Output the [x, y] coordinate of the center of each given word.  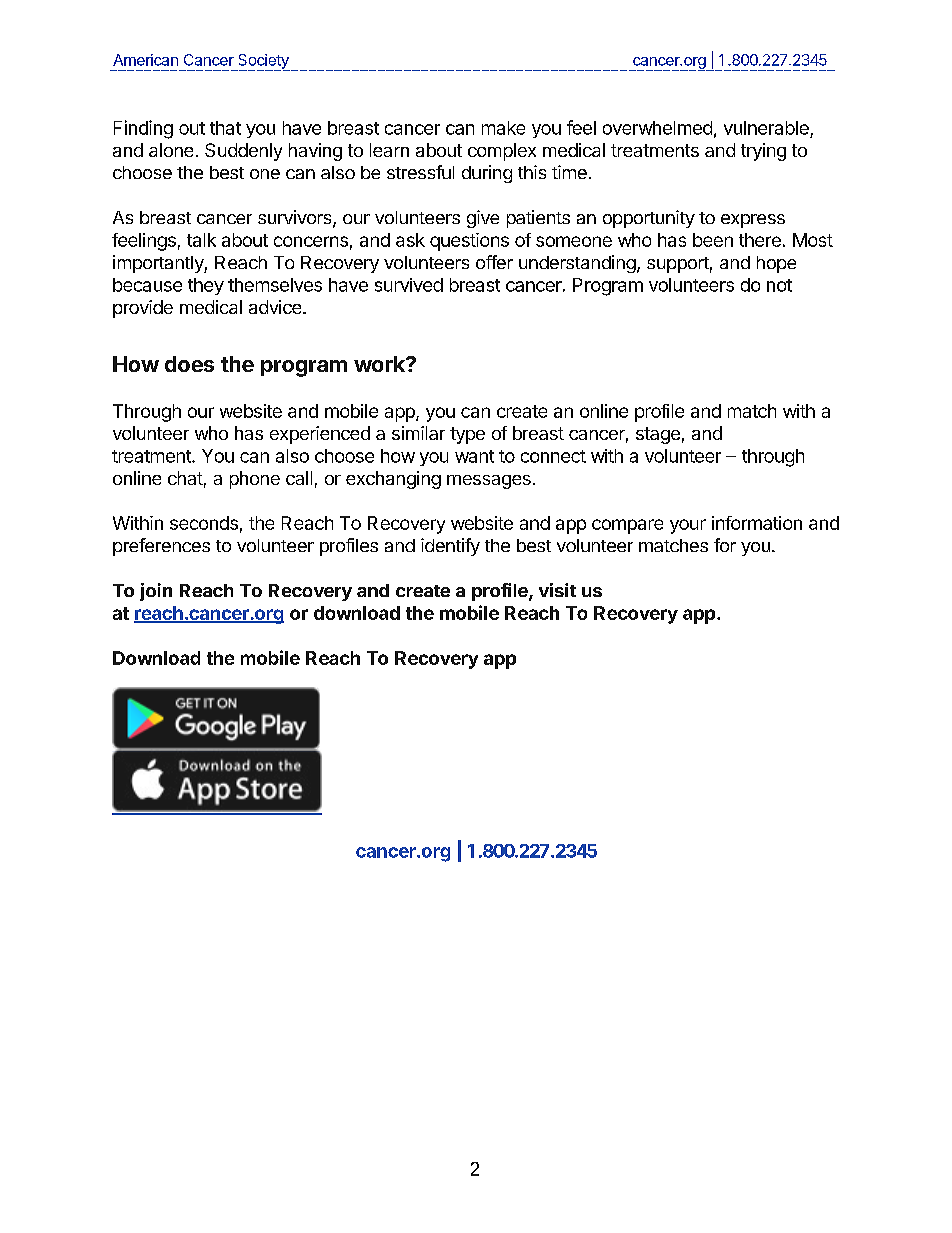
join [156, 592]
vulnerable [766, 128]
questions [469, 242]
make [503, 128]
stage [658, 435]
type [467, 435]
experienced [320, 435]
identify [450, 547]
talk [201, 240]
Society [263, 62]
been [713, 240]
